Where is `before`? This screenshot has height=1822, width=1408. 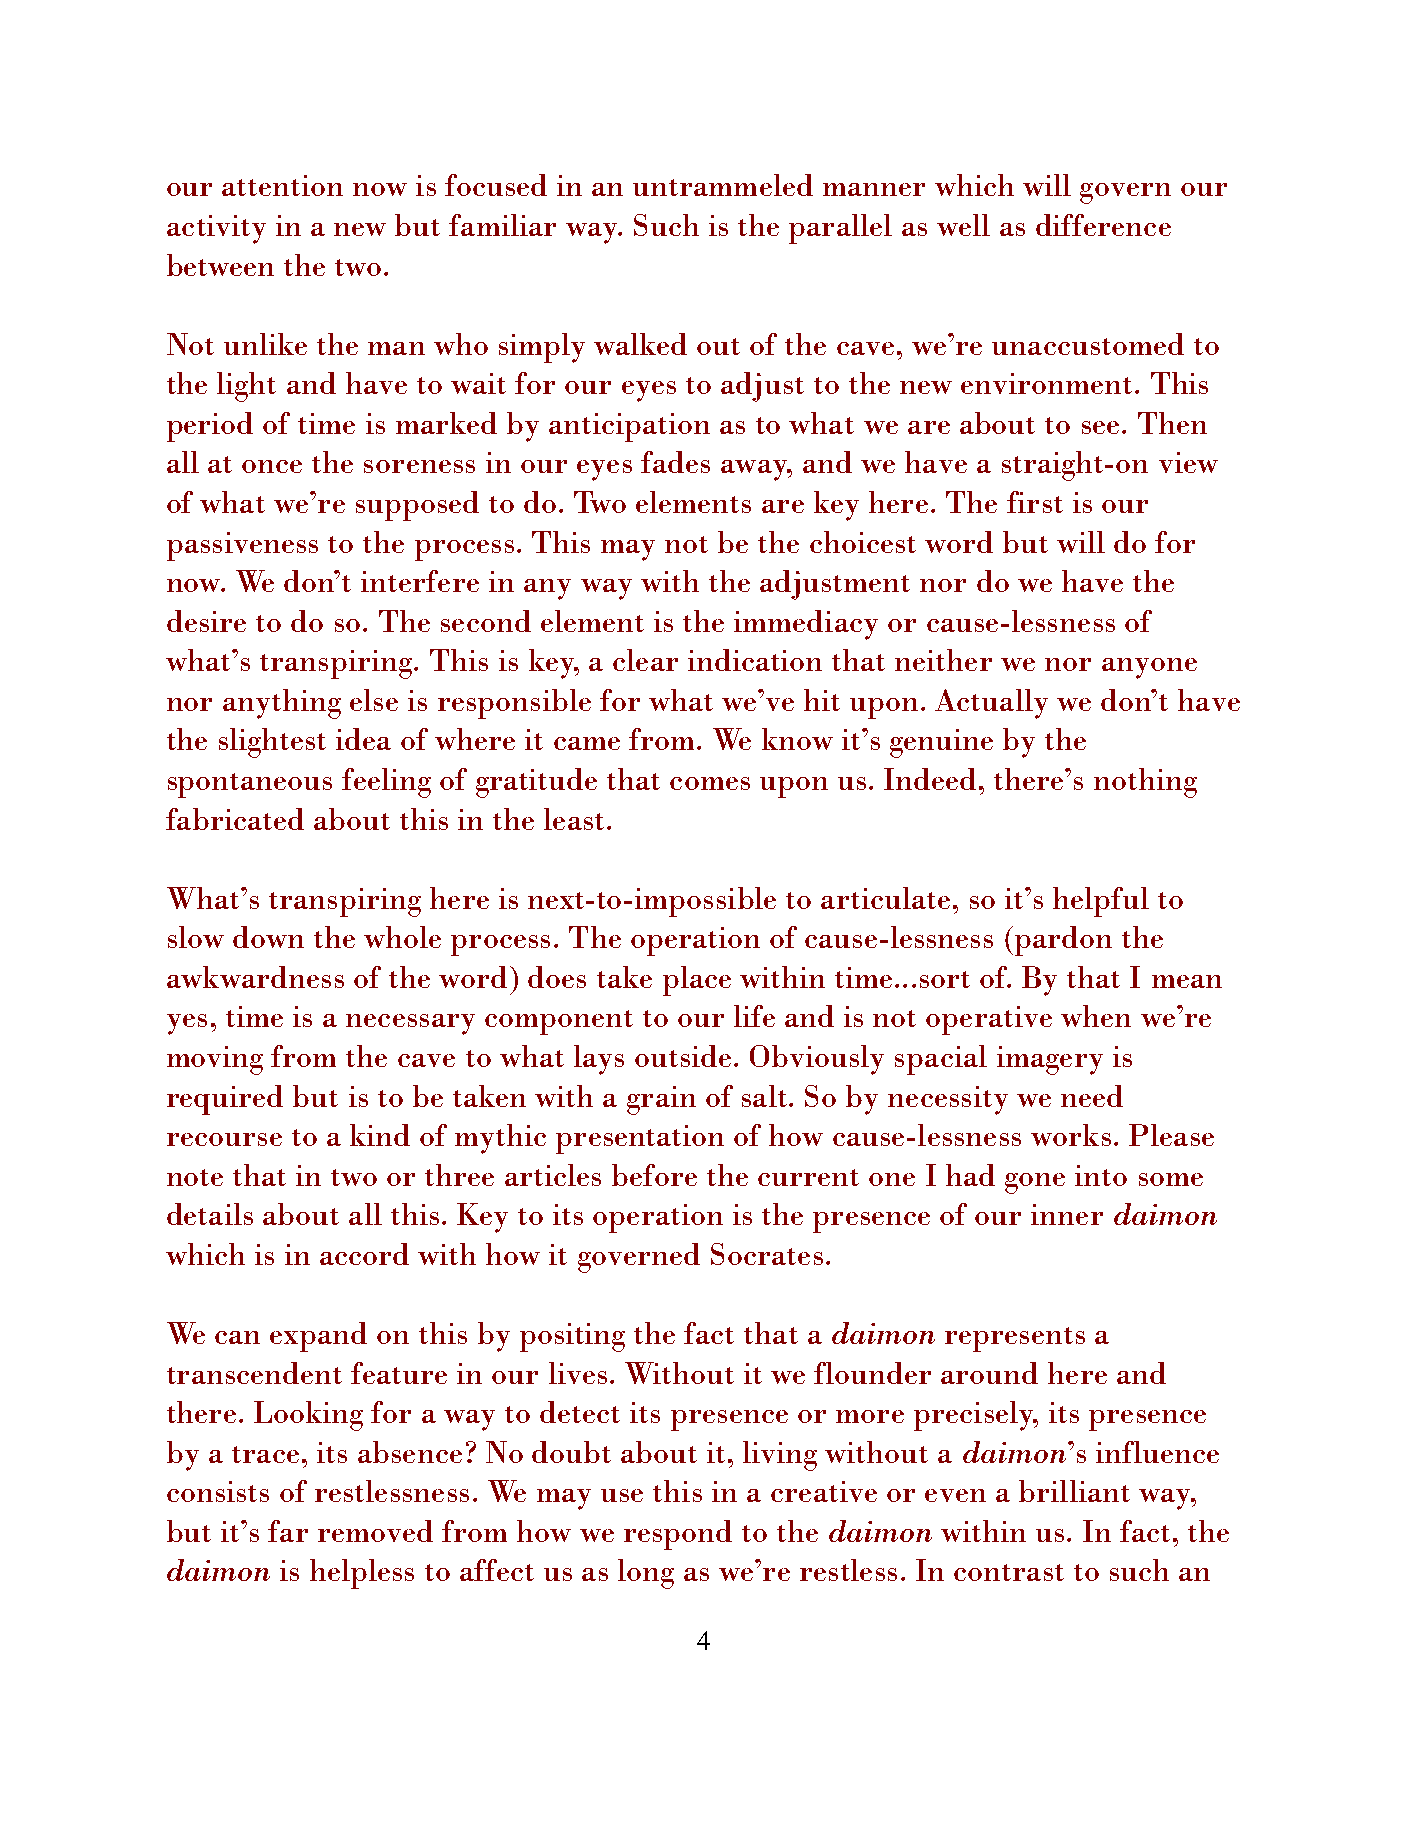 before is located at coordinates (654, 1175).
